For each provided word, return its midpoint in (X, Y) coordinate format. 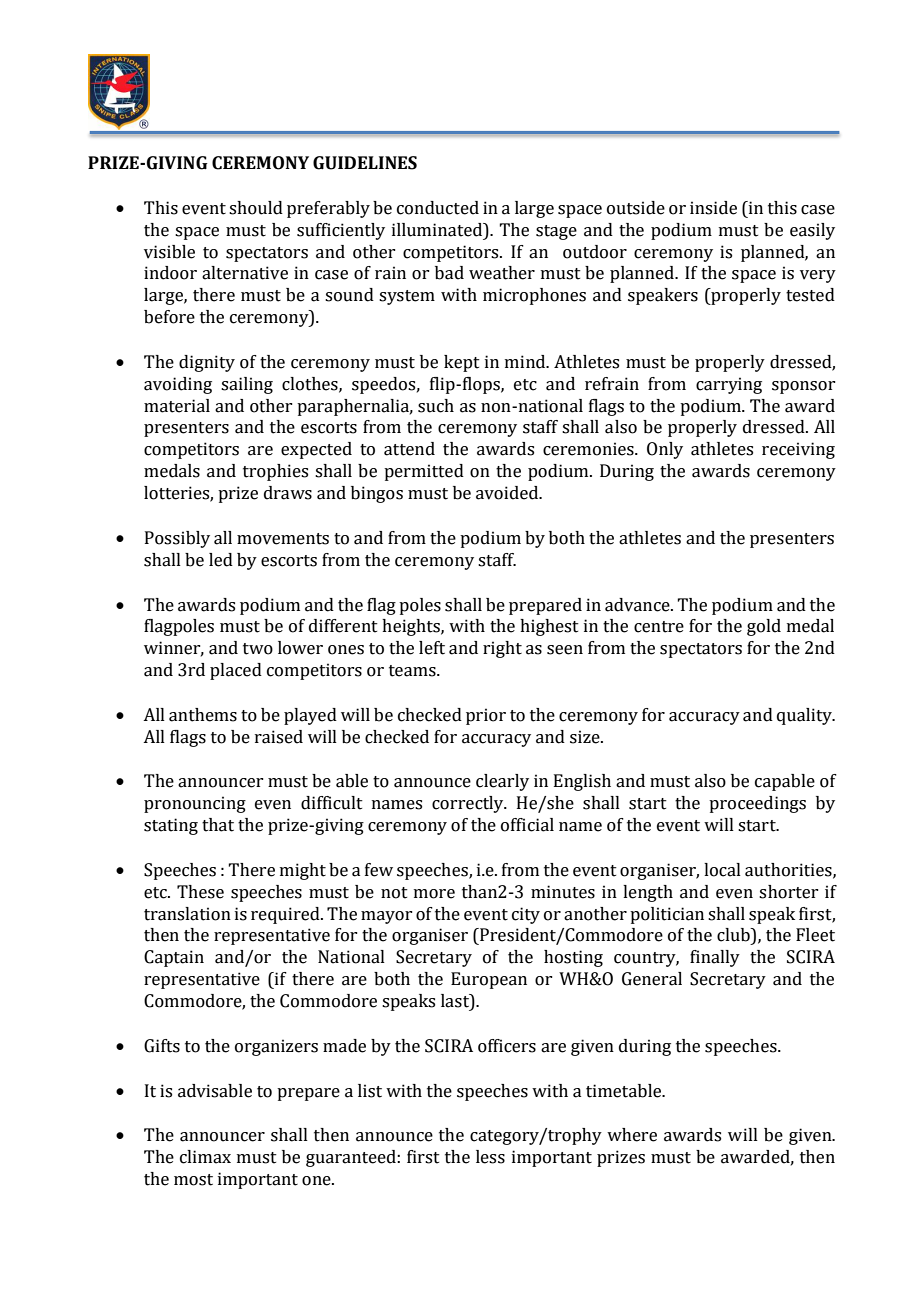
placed (236, 671)
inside (713, 208)
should (256, 208)
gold (764, 627)
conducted (438, 208)
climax (205, 1157)
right (502, 649)
